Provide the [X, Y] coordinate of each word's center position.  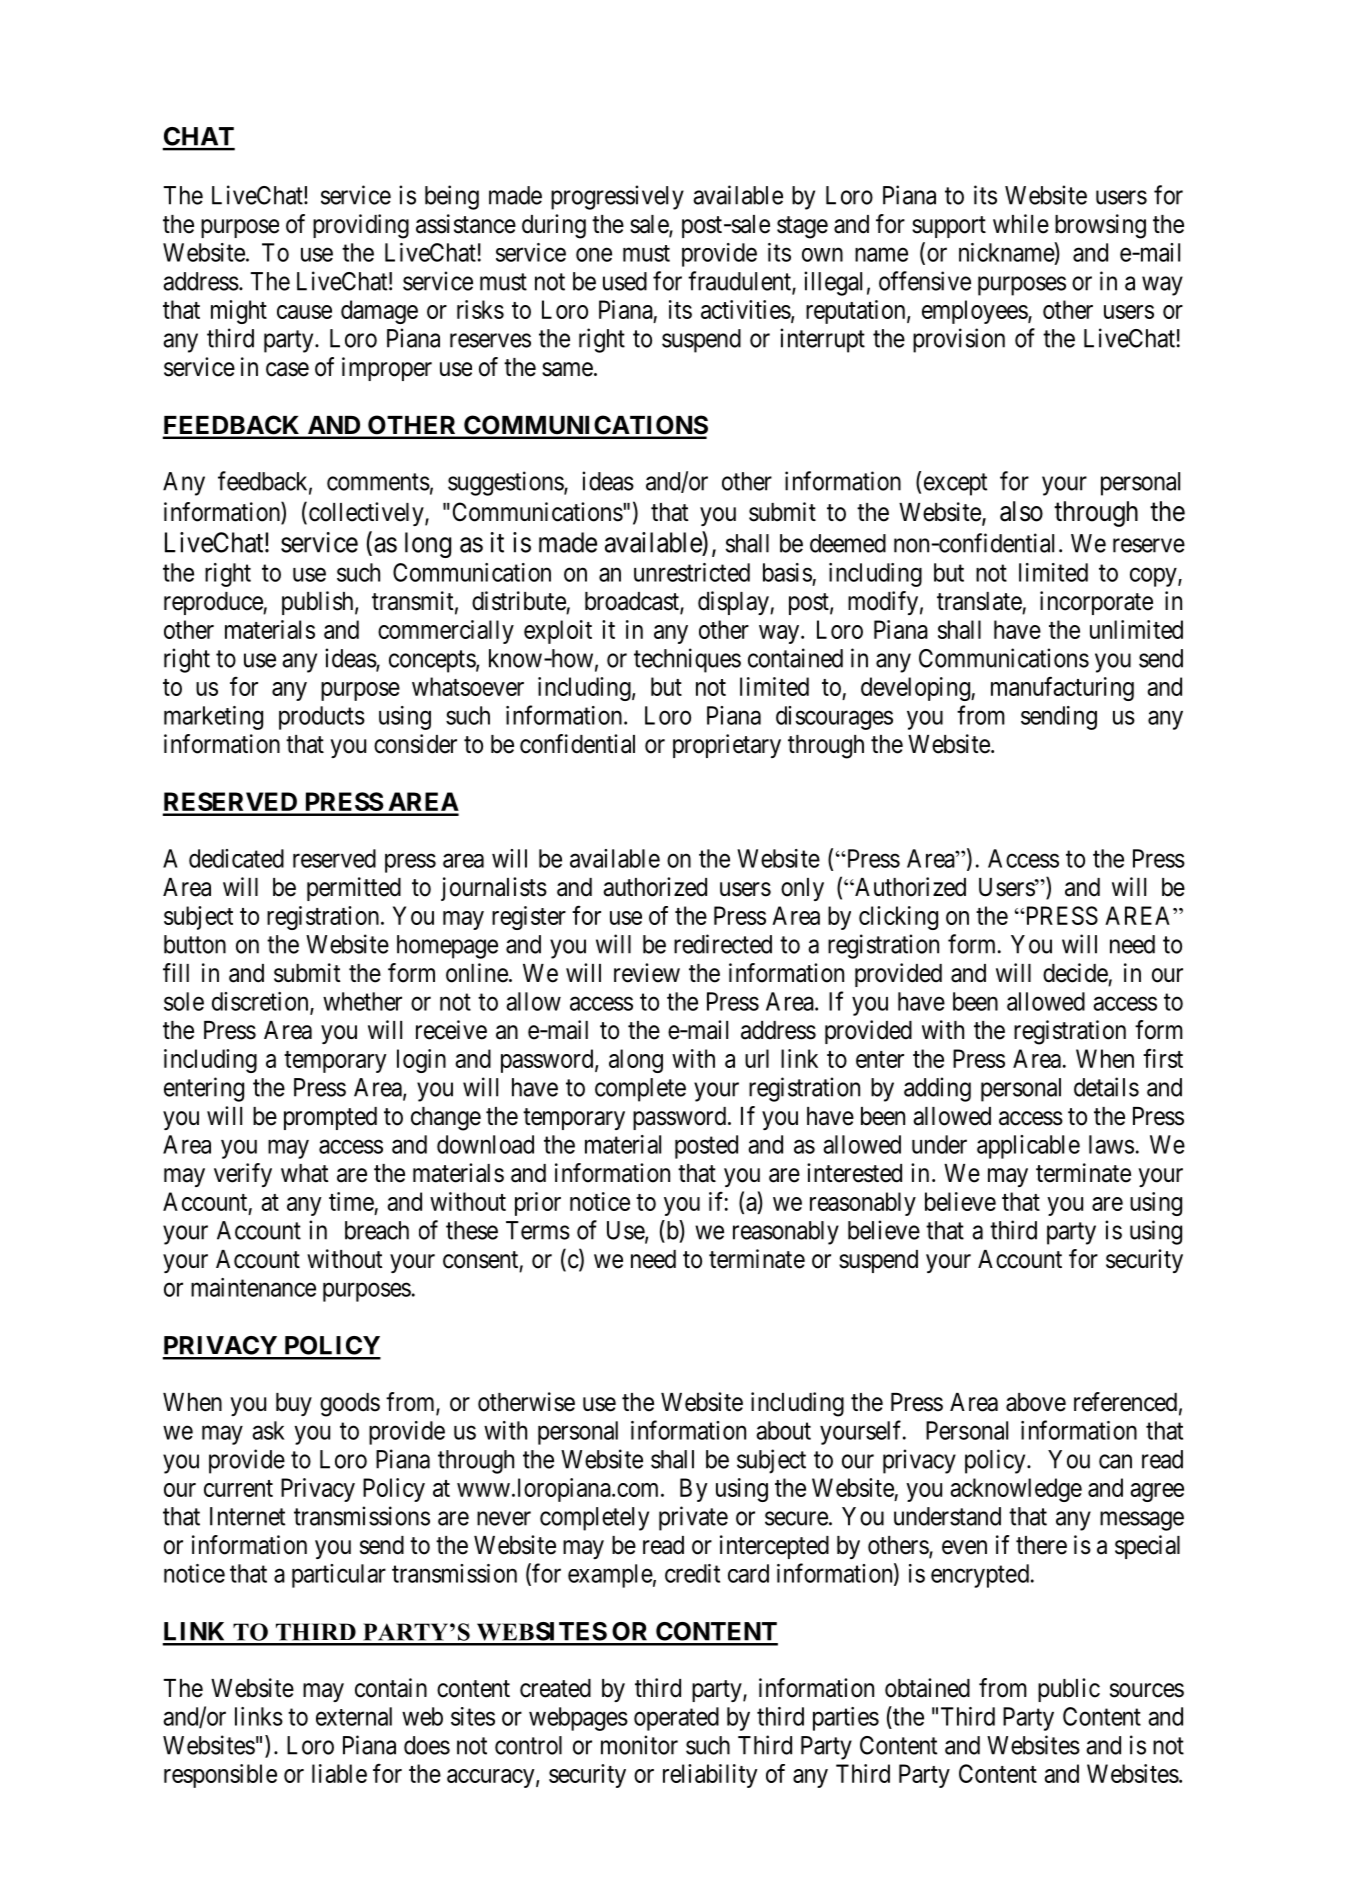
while [1021, 224]
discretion [261, 1002]
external [354, 1716]
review [647, 973]
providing [361, 226]
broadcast [633, 602]
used [625, 281]
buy [294, 1404]
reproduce [214, 603]
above [1036, 1402]
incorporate [1096, 603]
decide [1075, 973]
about [783, 1430]
